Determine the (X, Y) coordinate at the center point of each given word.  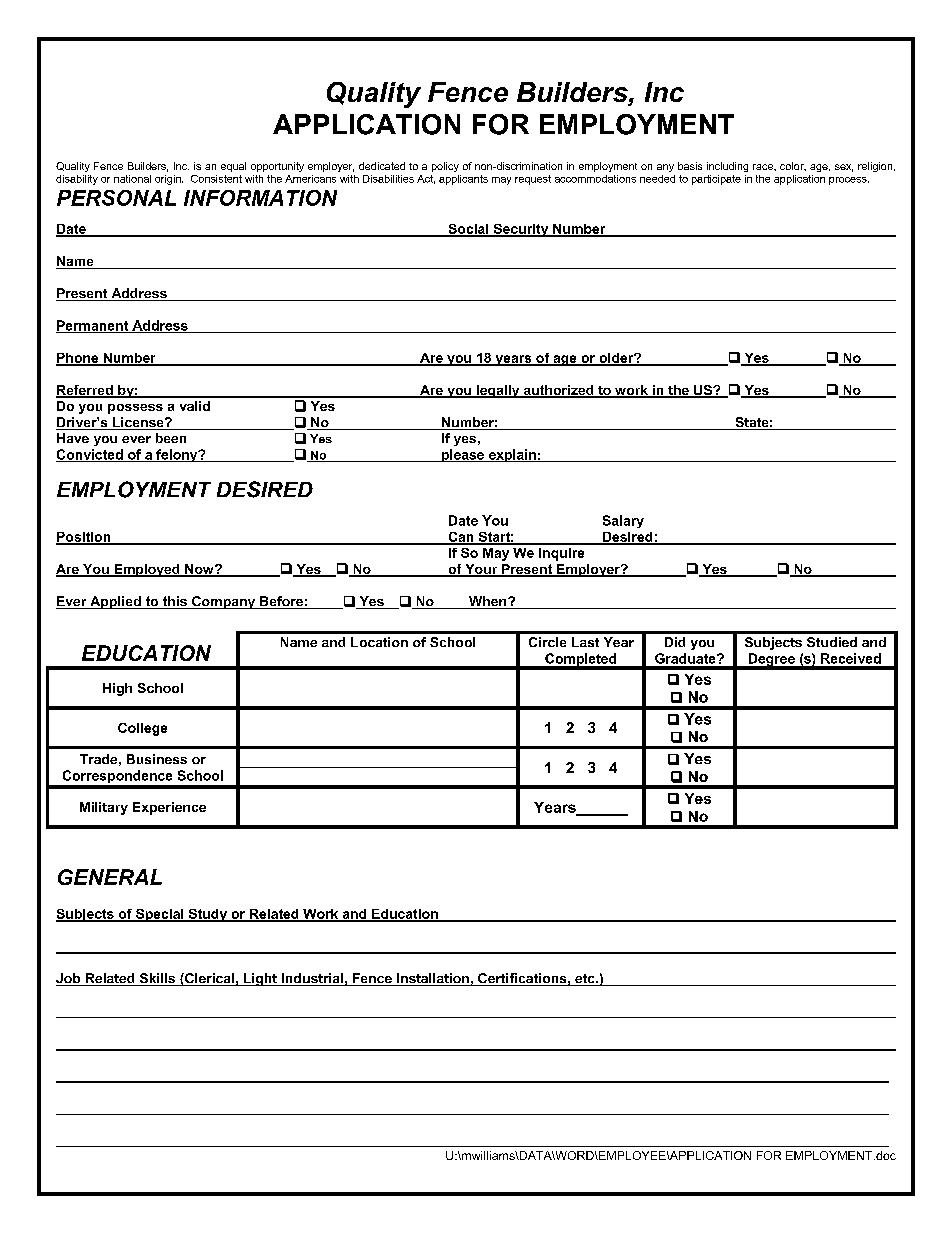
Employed (147, 570)
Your (481, 570)
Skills (157, 979)
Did (675, 642)
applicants (463, 180)
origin (169, 180)
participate (716, 180)
